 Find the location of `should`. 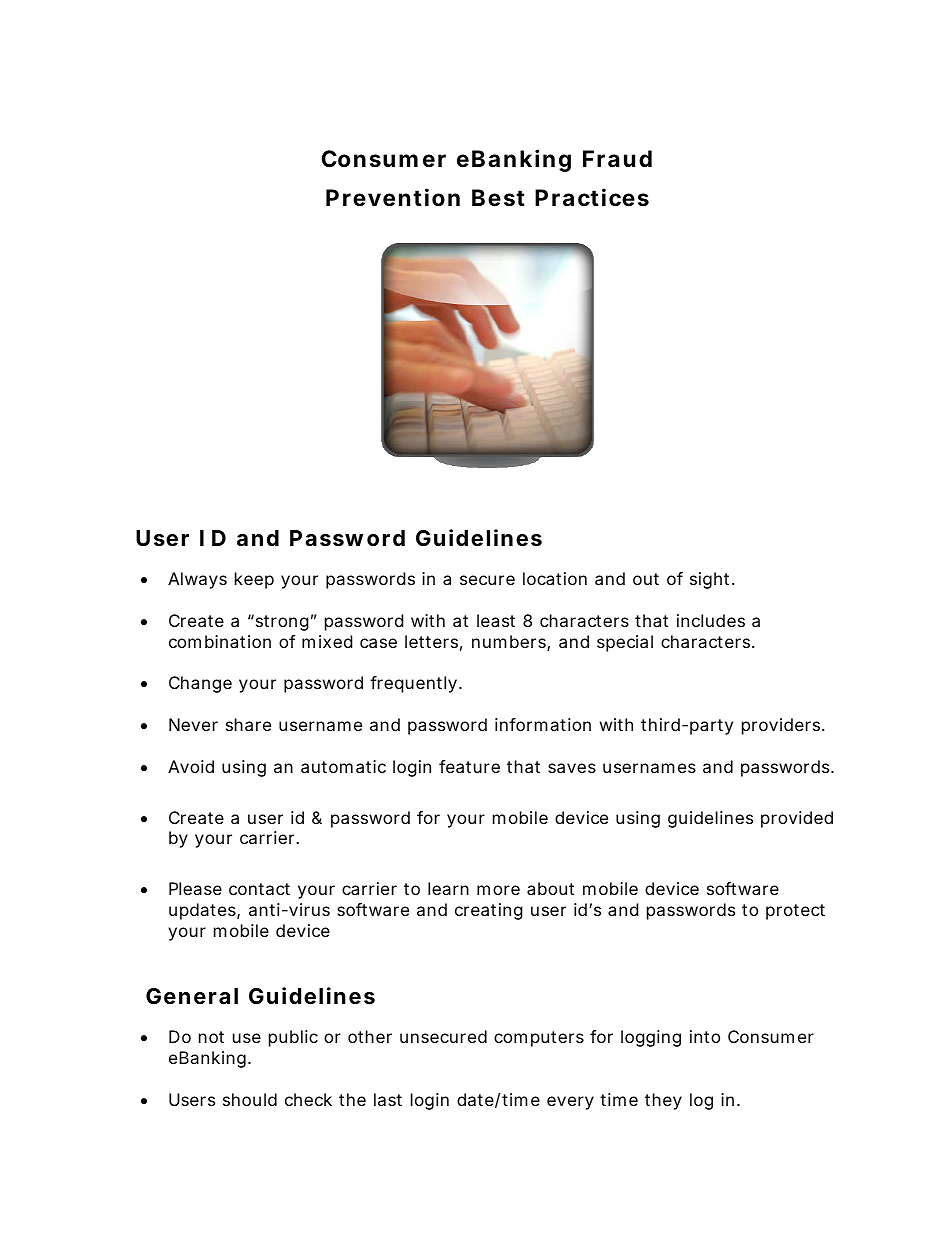

should is located at coordinates (250, 1099).
